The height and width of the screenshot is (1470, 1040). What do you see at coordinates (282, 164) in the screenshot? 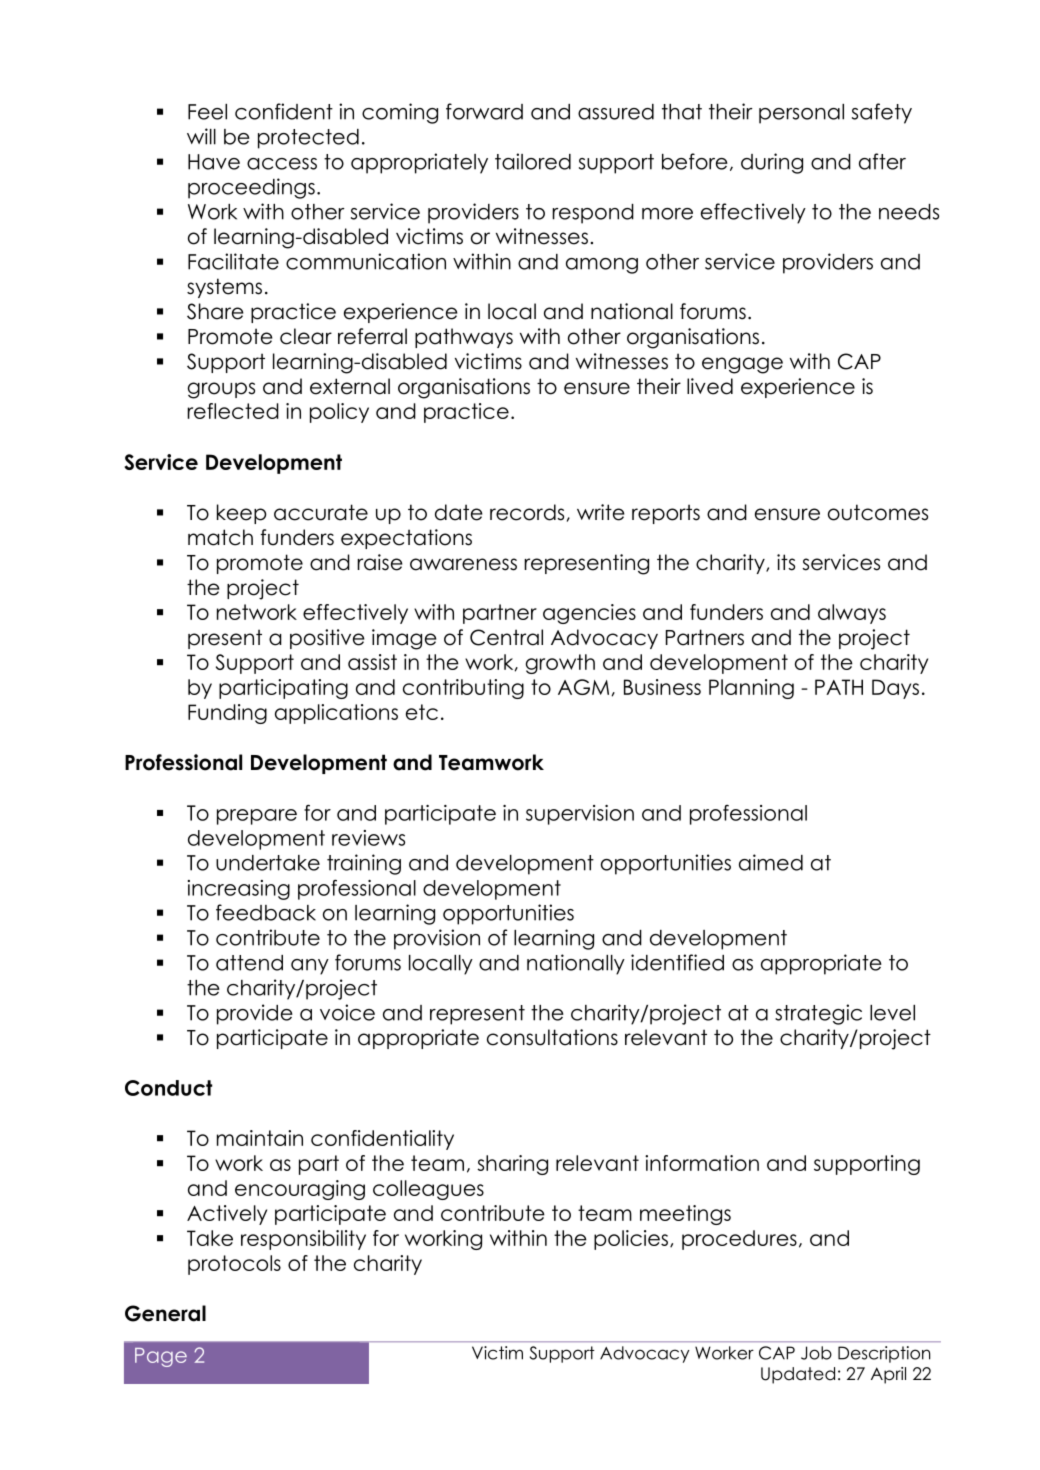
I see `access` at bounding box center [282, 164].
